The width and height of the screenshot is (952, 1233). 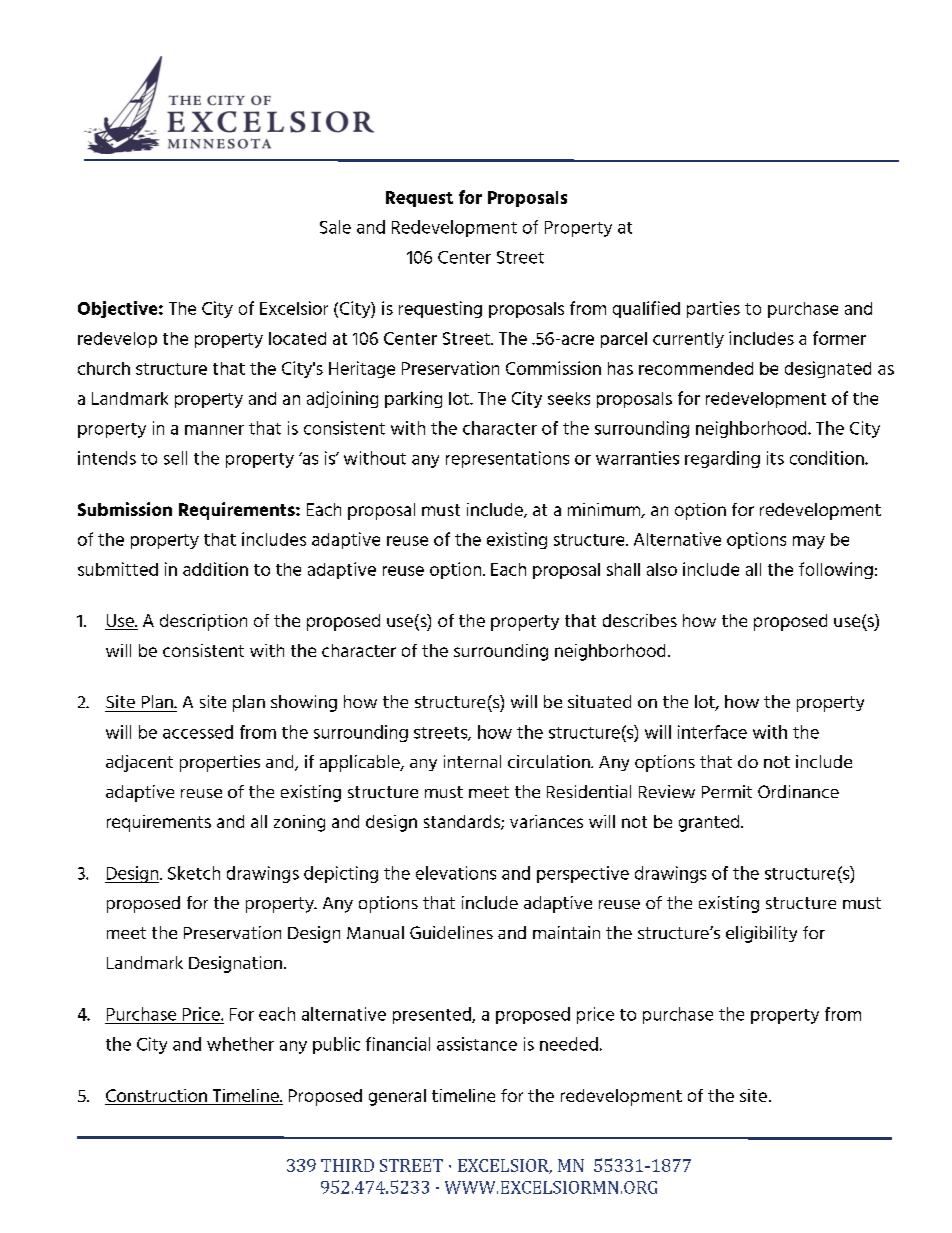 What do you see at coordinates (157, 1097) in the screenshot?
I see `Construction` at bounding box center [157, 1097].
